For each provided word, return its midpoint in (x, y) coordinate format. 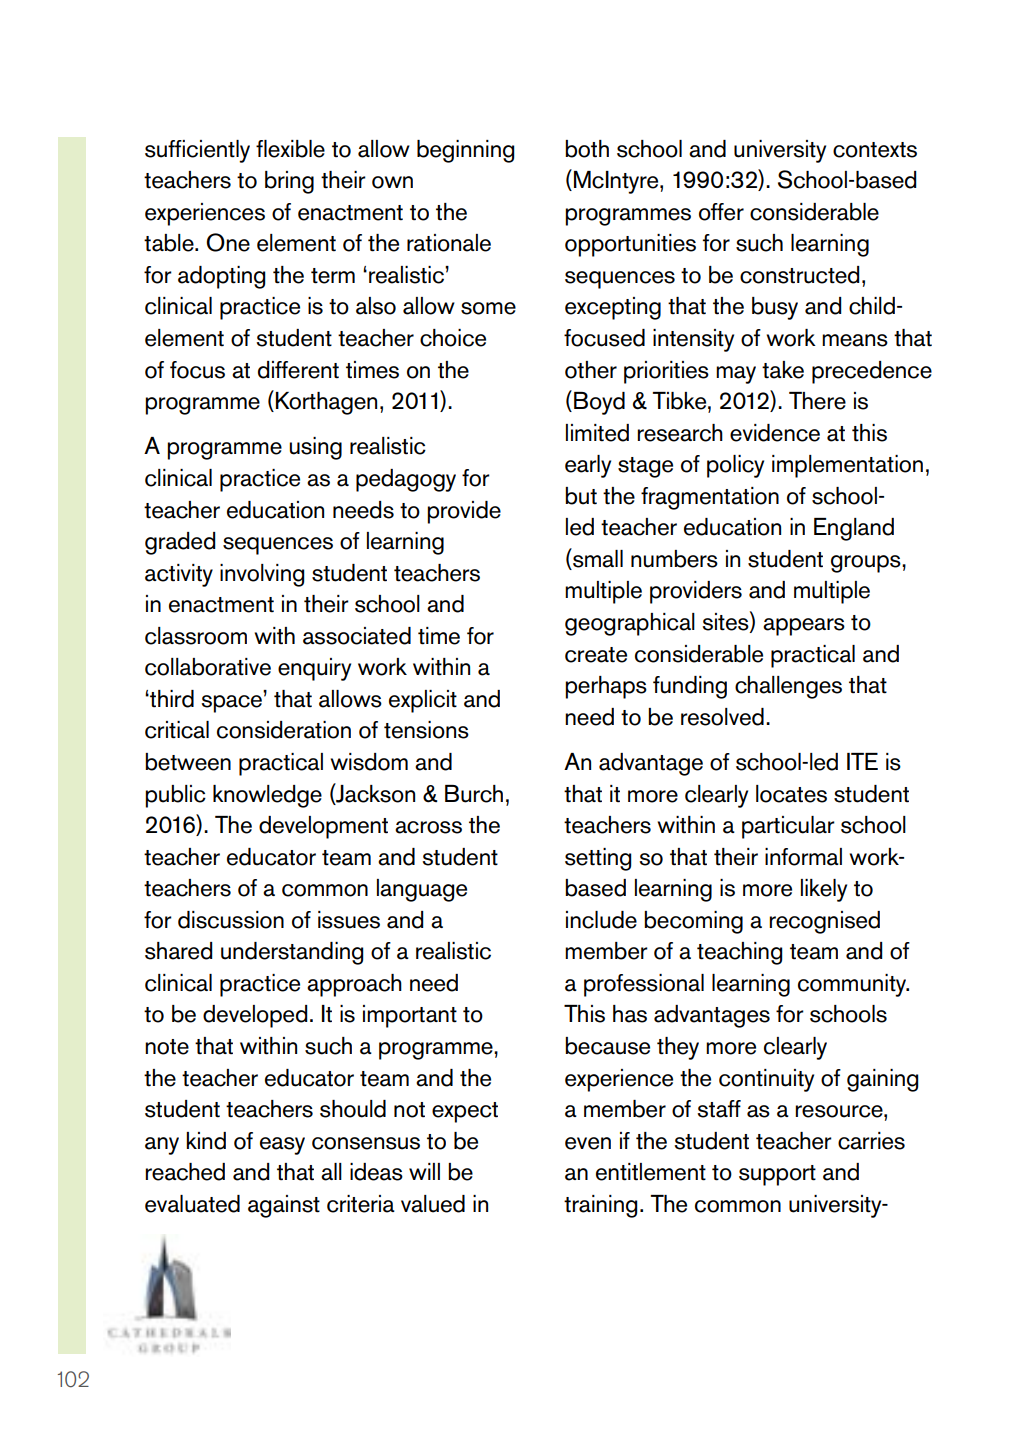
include (601, 920)
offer (721, 212)
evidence (775, 433)
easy (282, 1146)
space (231, 704)
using (315, 448)
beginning (466, 151)
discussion (231, 920)
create (596, 655)
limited (597, 433)
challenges (788, 687)
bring (289, 182)
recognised (824, 922)
